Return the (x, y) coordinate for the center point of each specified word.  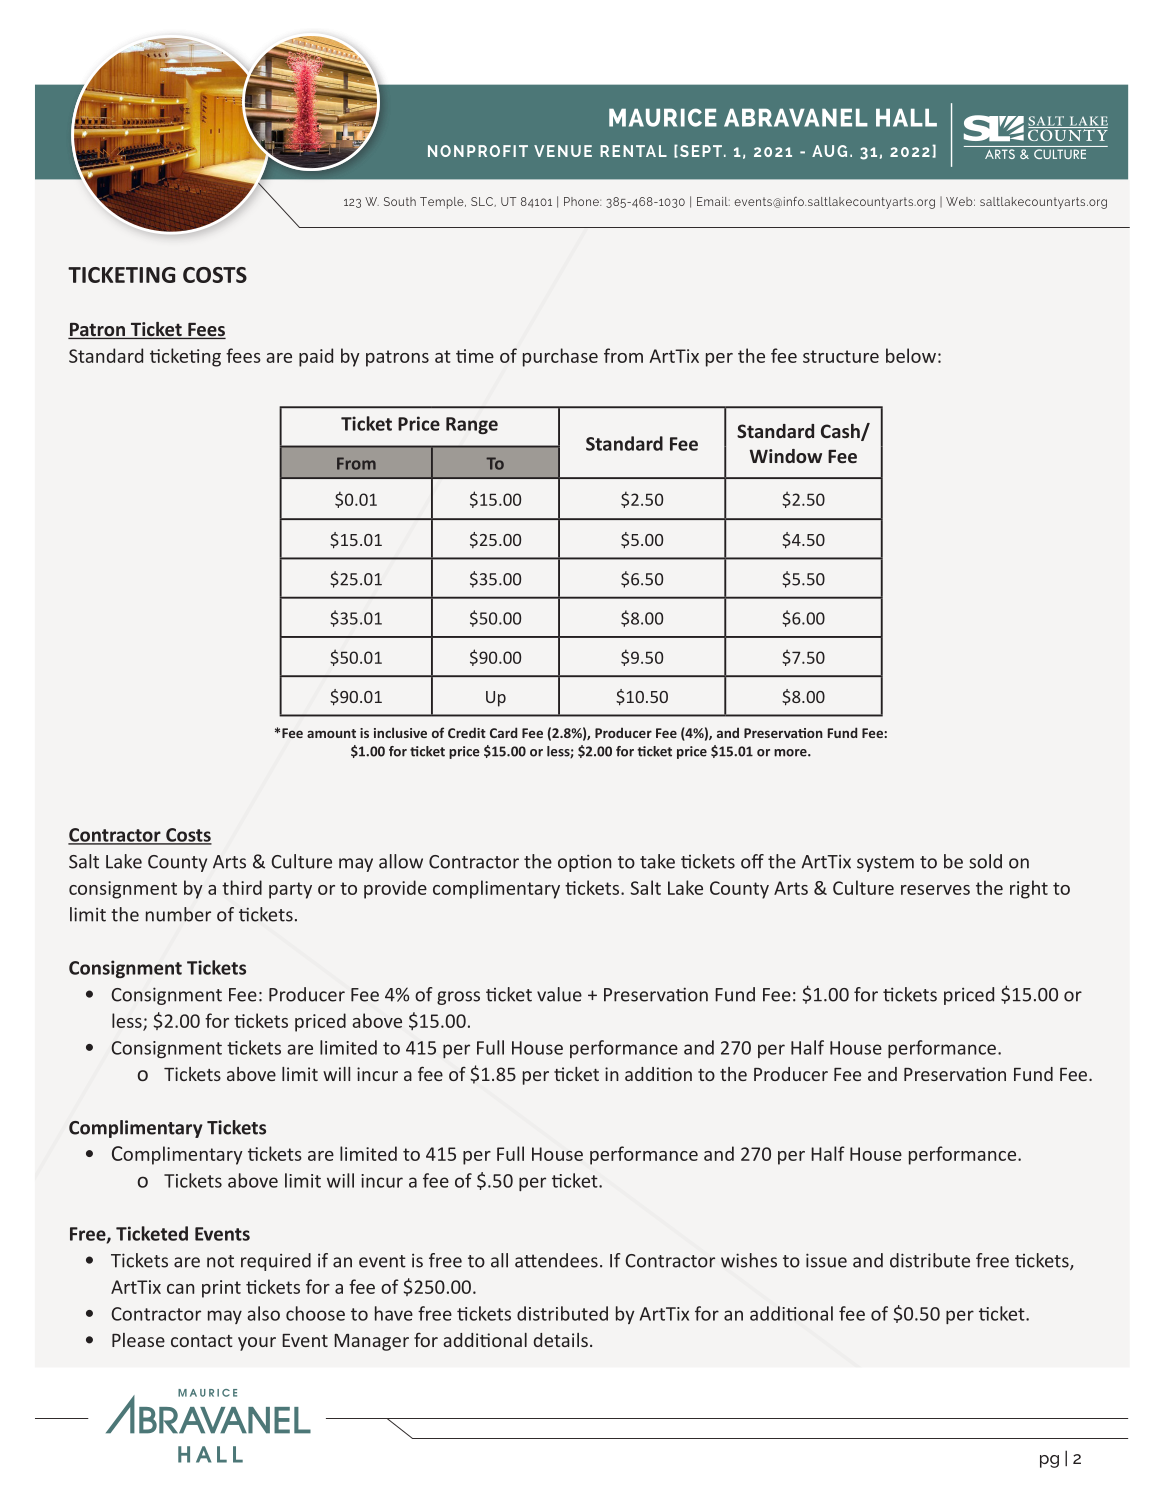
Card (503, 732)
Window (785, 456)
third (242, 887)
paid (316, 357)
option (584, 863)
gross (458, 998)
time (475, 356)
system (885, 864)
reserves (935, 890)
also (263, 1313)
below (911, 355)
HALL (906, 118)
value (559, 994)
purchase (560, 357)
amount (331, 733)
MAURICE (663, 117)
